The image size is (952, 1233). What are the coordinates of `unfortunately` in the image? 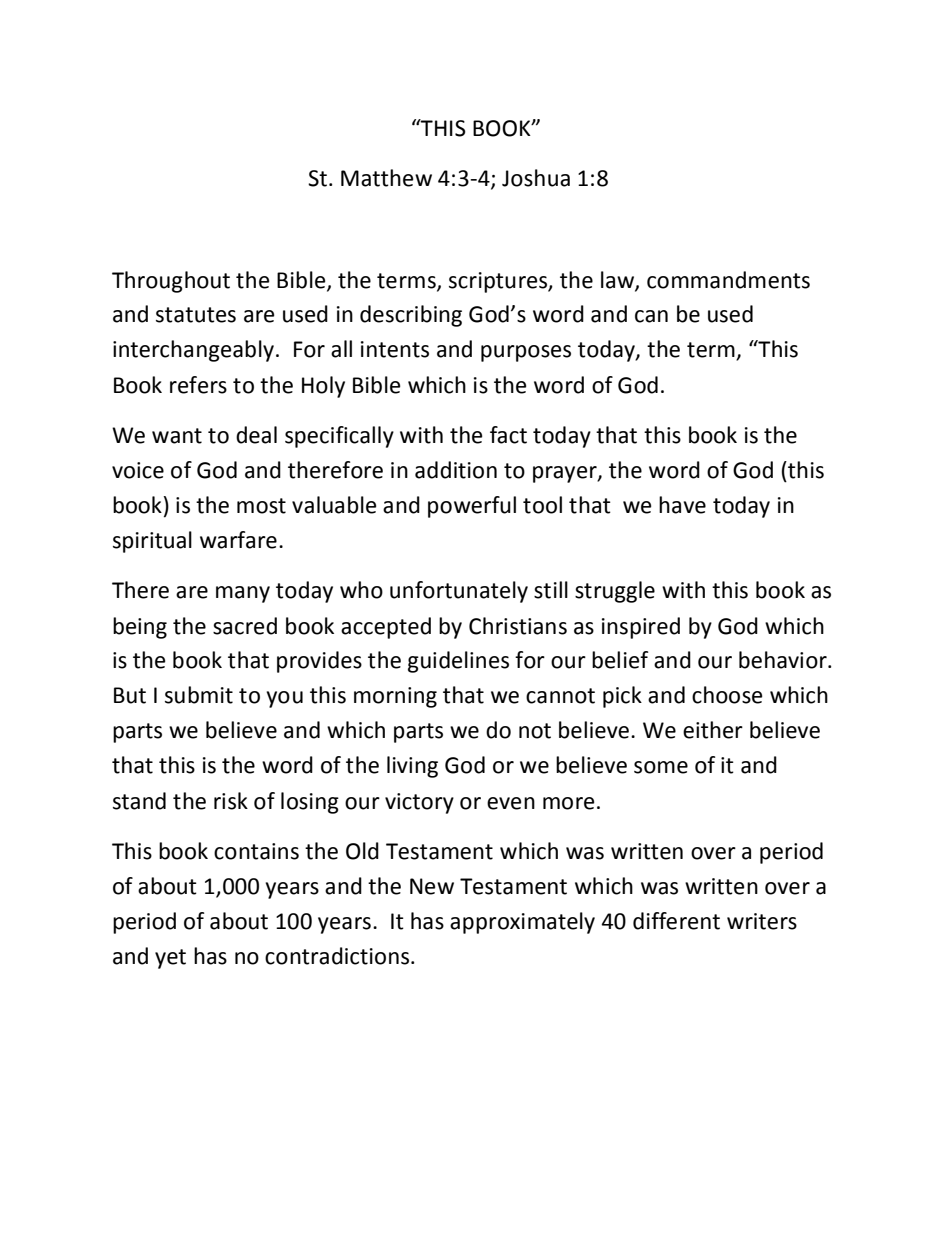 It's located at (459, 592).
